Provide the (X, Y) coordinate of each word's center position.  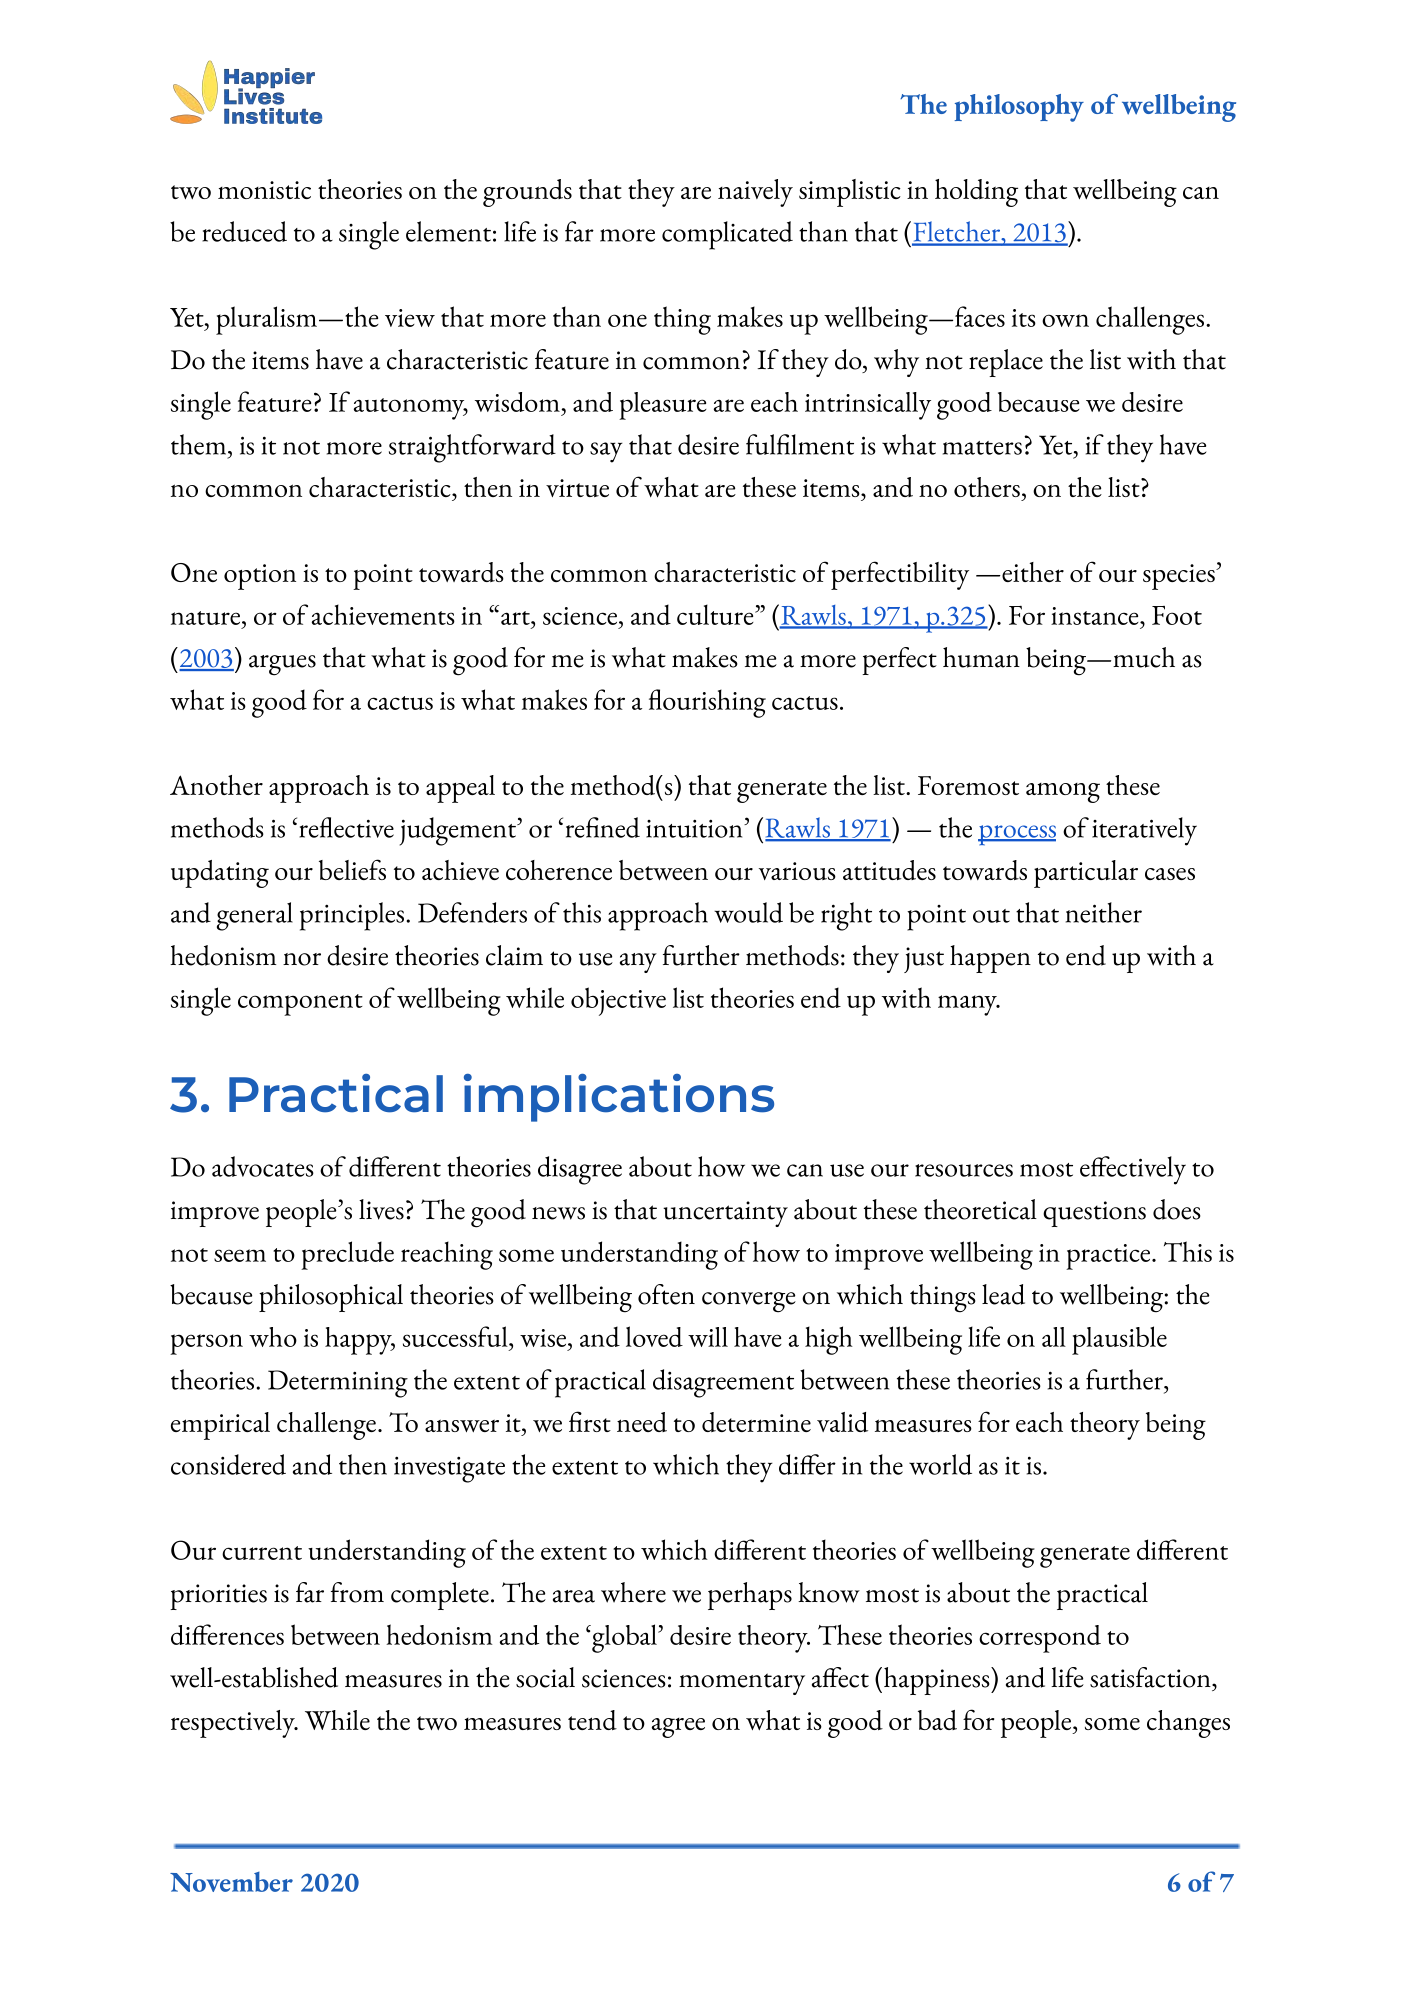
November (231, 1882)
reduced (244, 231)
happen (990, 959)
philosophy (1019, 108)
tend (592, 1720)
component (300, 1005)
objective (618, 1001)
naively (755, 193)
